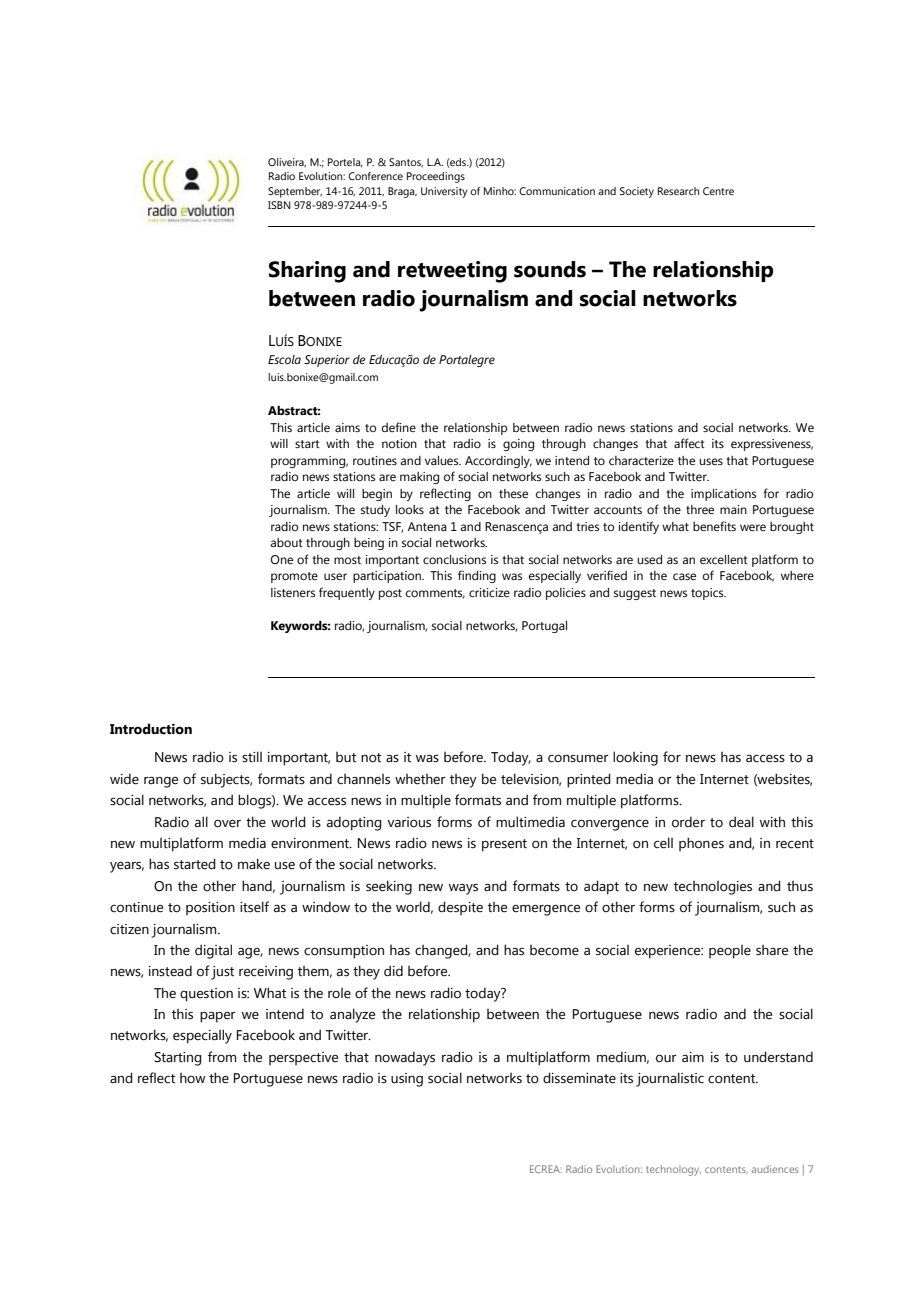 This document has width=924, height=1308. What do you see at coordinates (279, 205) in the document?
I see `ISBN` at bounding box center [279, 205].
